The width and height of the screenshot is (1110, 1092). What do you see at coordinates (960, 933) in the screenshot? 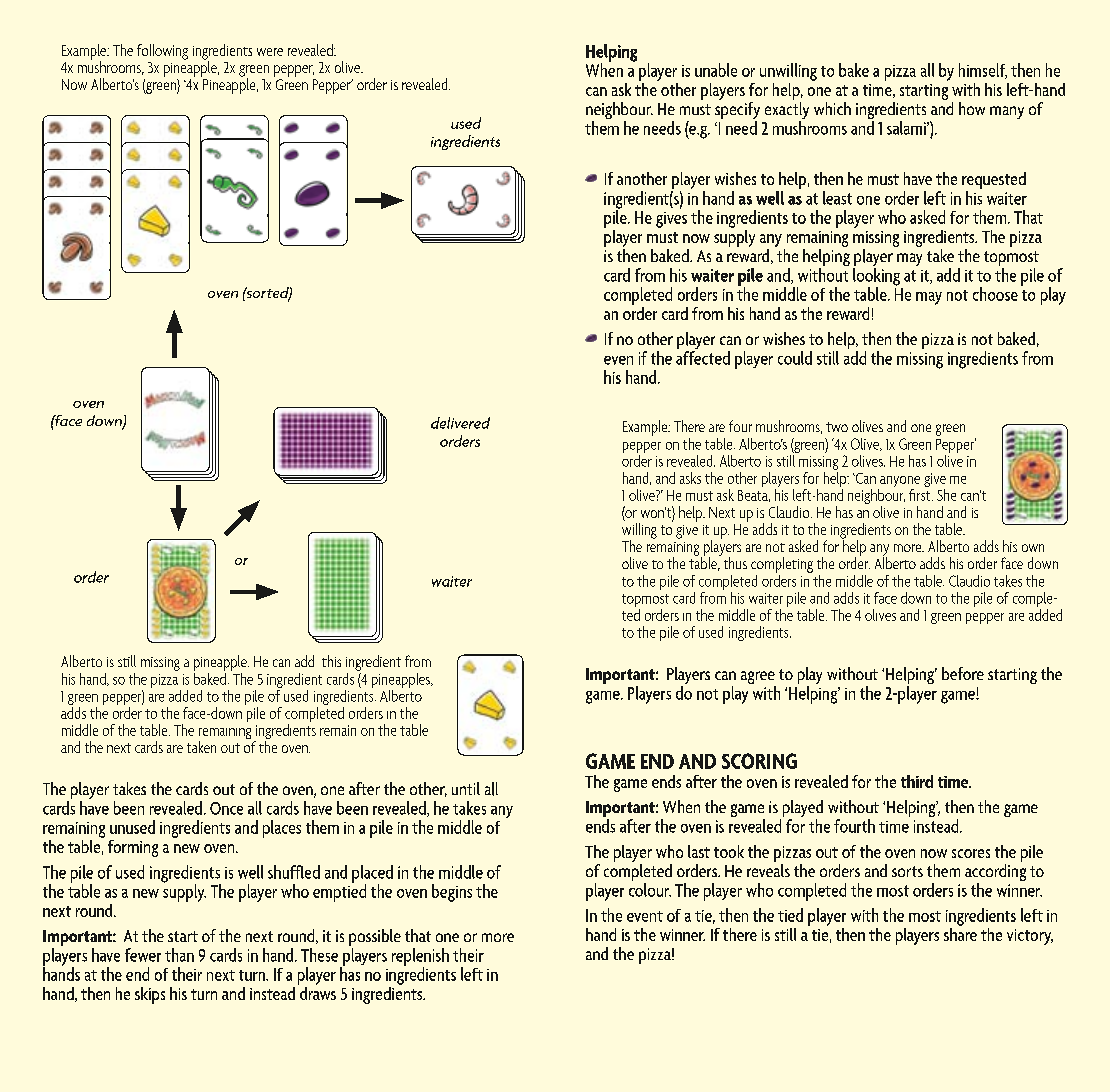
I see `share` at bounding box center [960, 933].
